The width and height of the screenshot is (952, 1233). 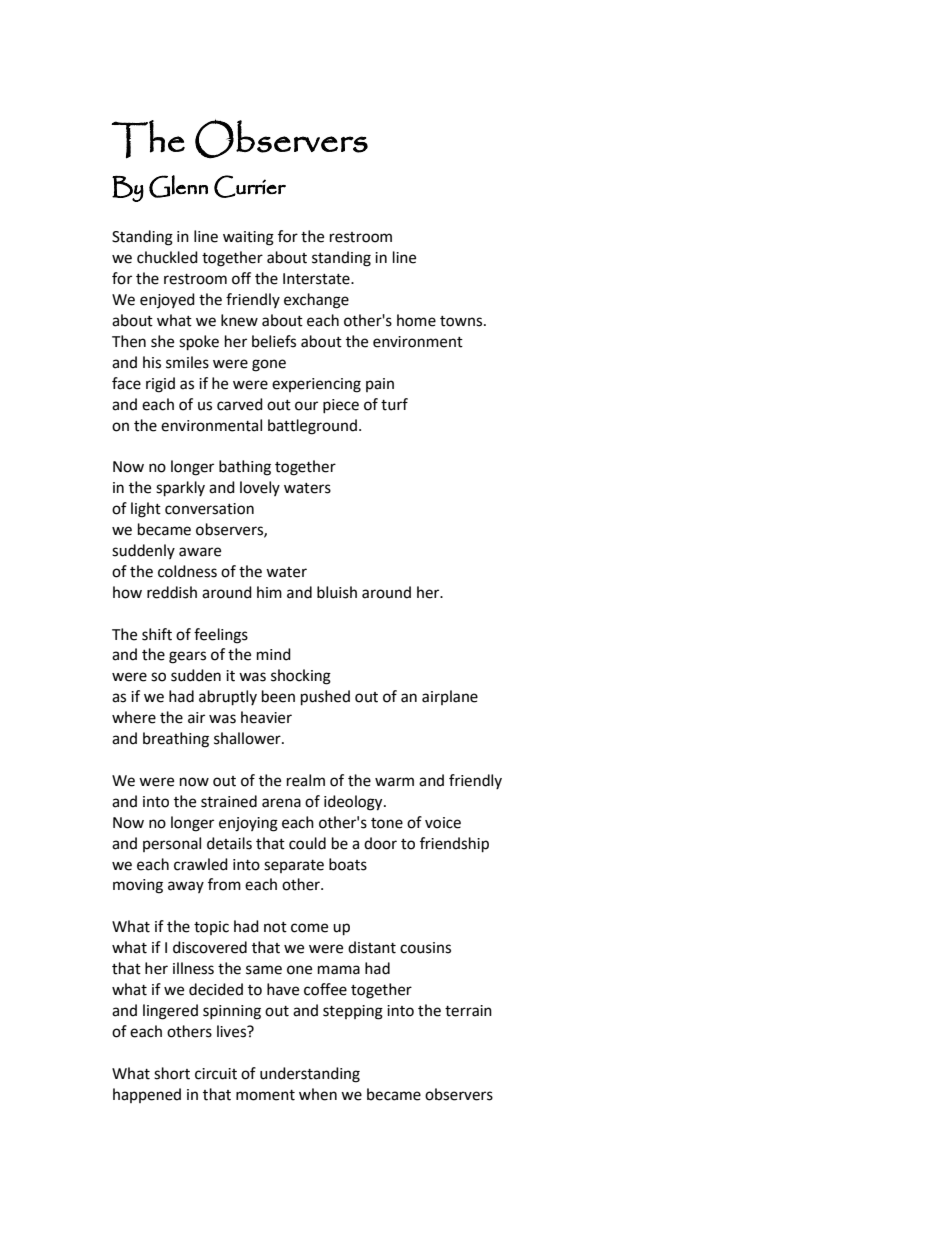 I want to click on rigid, so click(x=160, y=385).
